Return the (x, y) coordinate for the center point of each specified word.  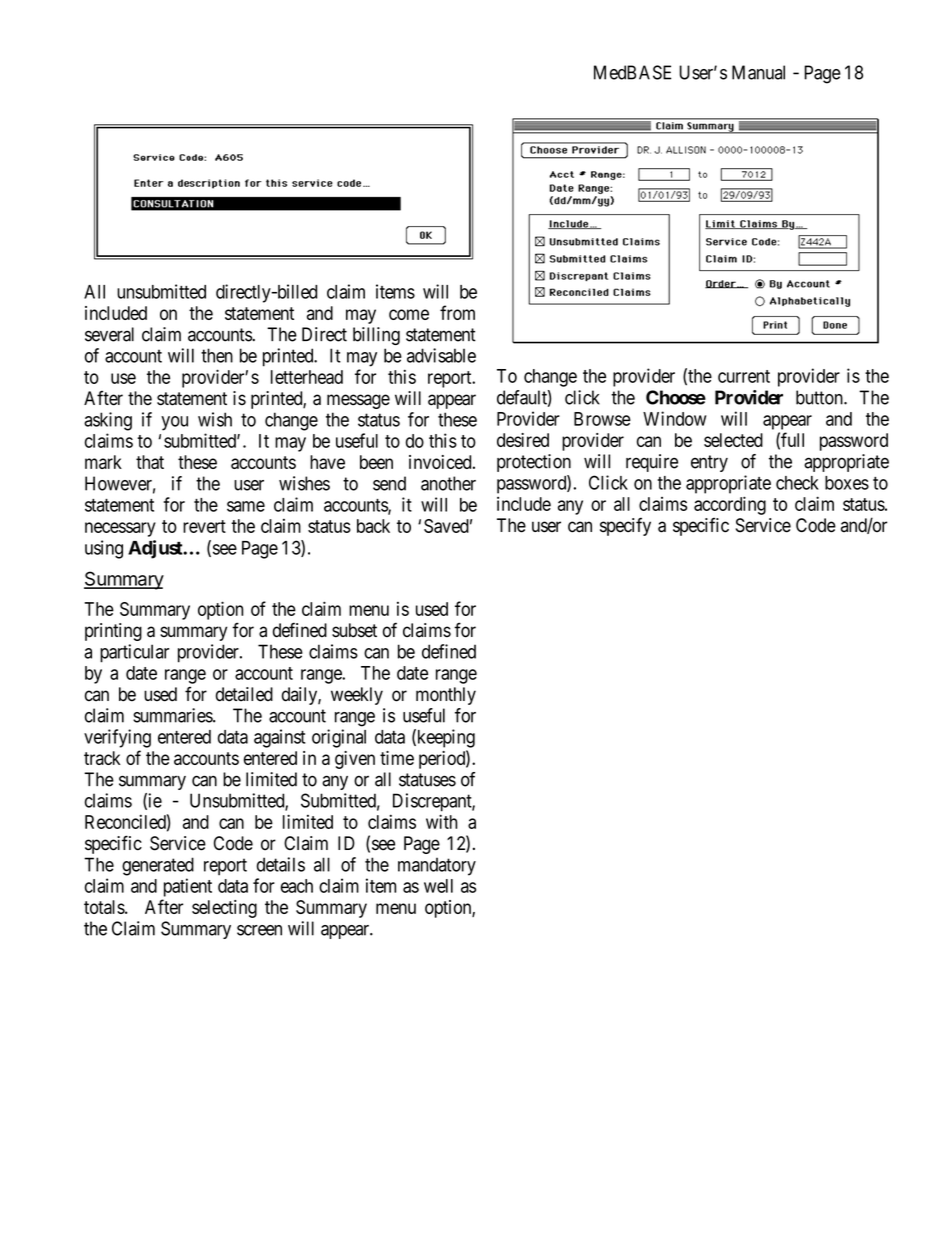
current (744, 376)
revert (204, 526)
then (217, 355)
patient (188, 887)
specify (625, 526)
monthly (446, 696)
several (109, 334)
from (457, 312)
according (730, 505)
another (448, 483)
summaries (173, 715)
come (409, 314)
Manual (758, 72)
